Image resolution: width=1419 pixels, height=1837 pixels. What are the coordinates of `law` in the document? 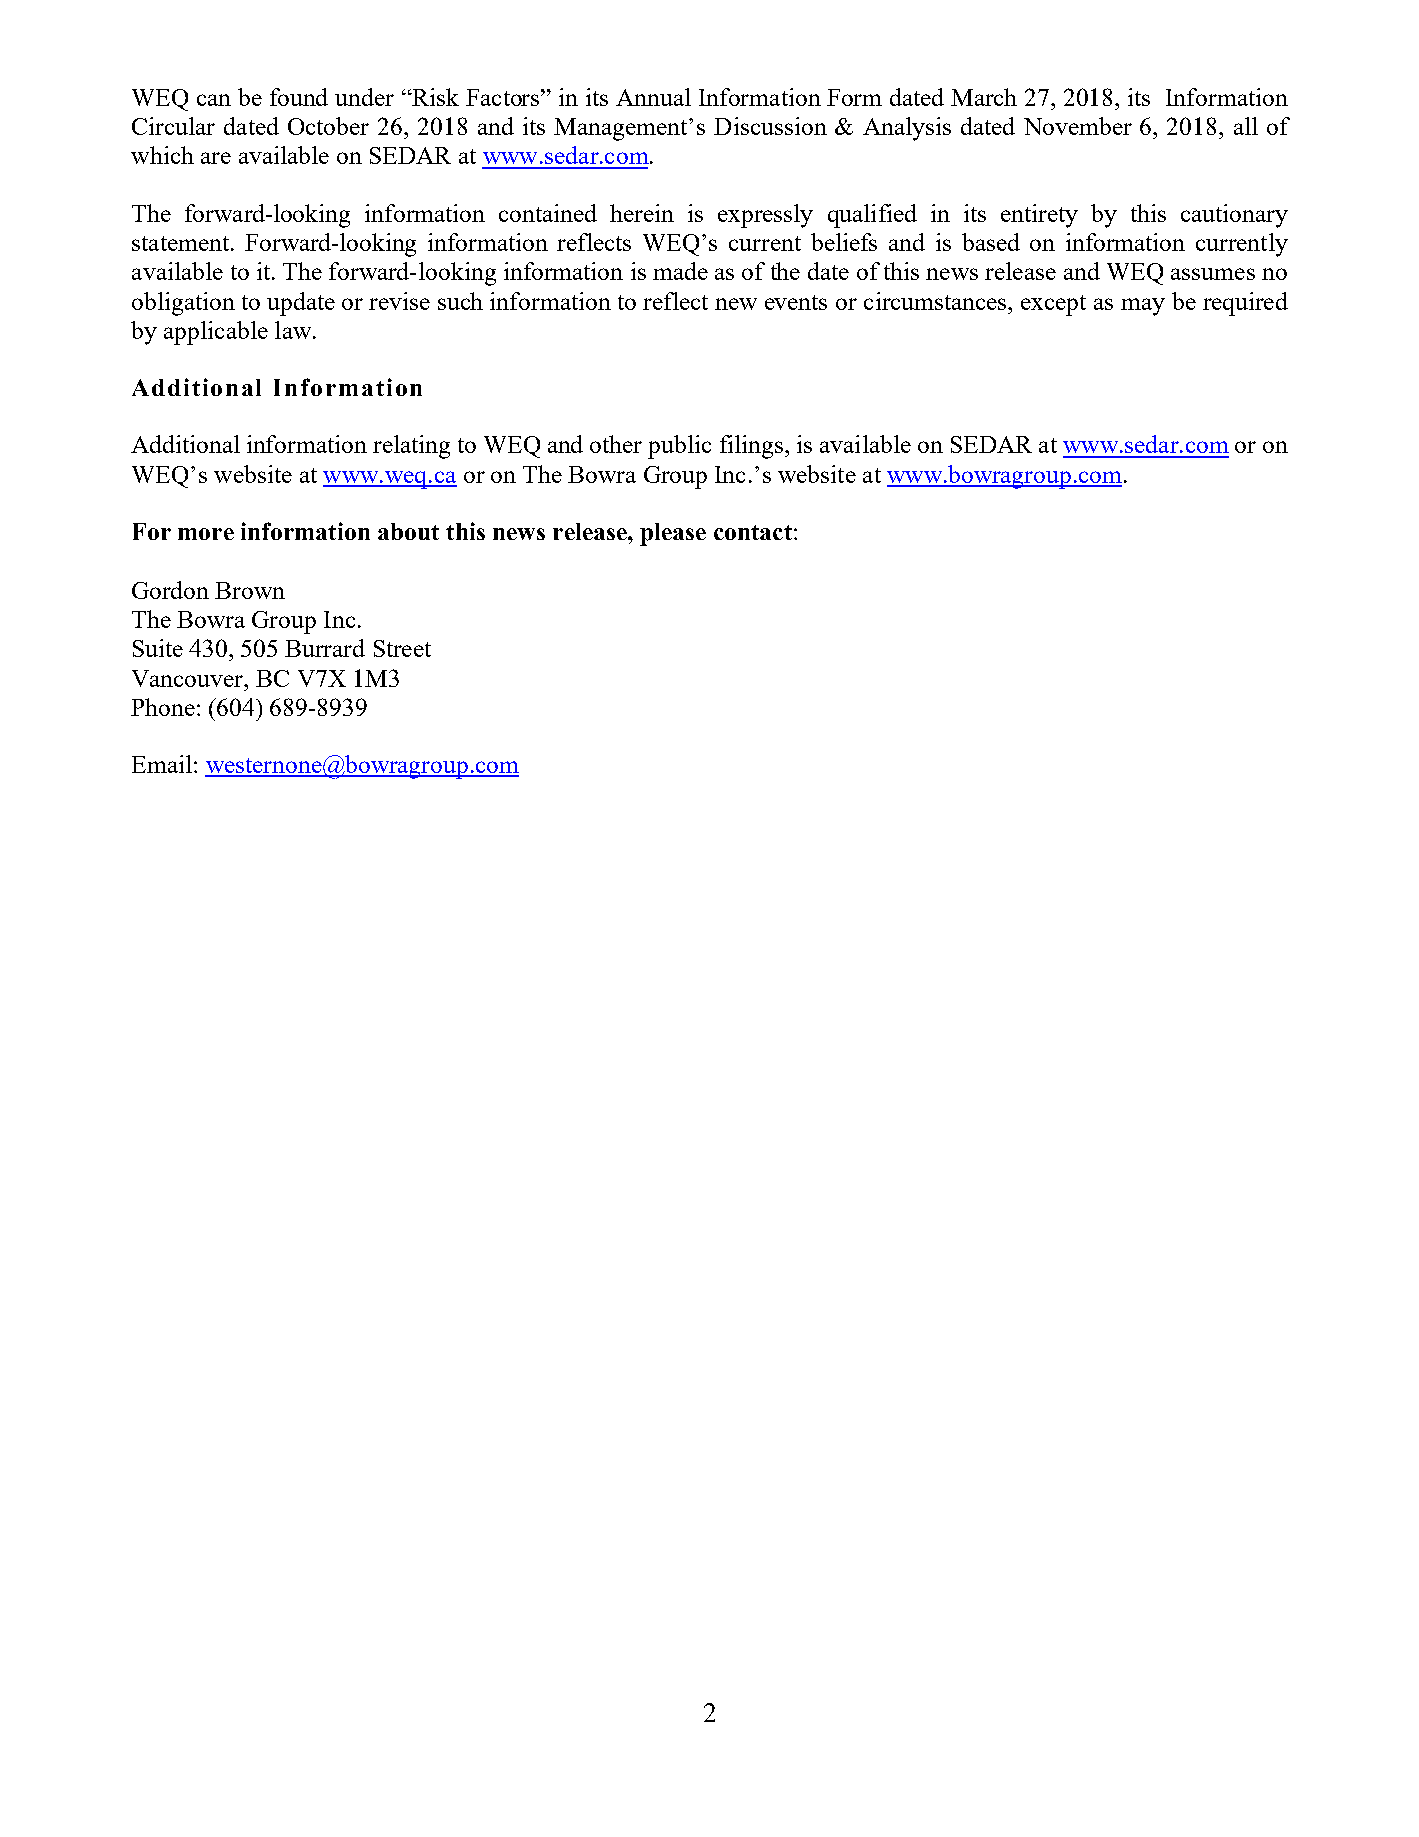 It's located at (293, 330).
